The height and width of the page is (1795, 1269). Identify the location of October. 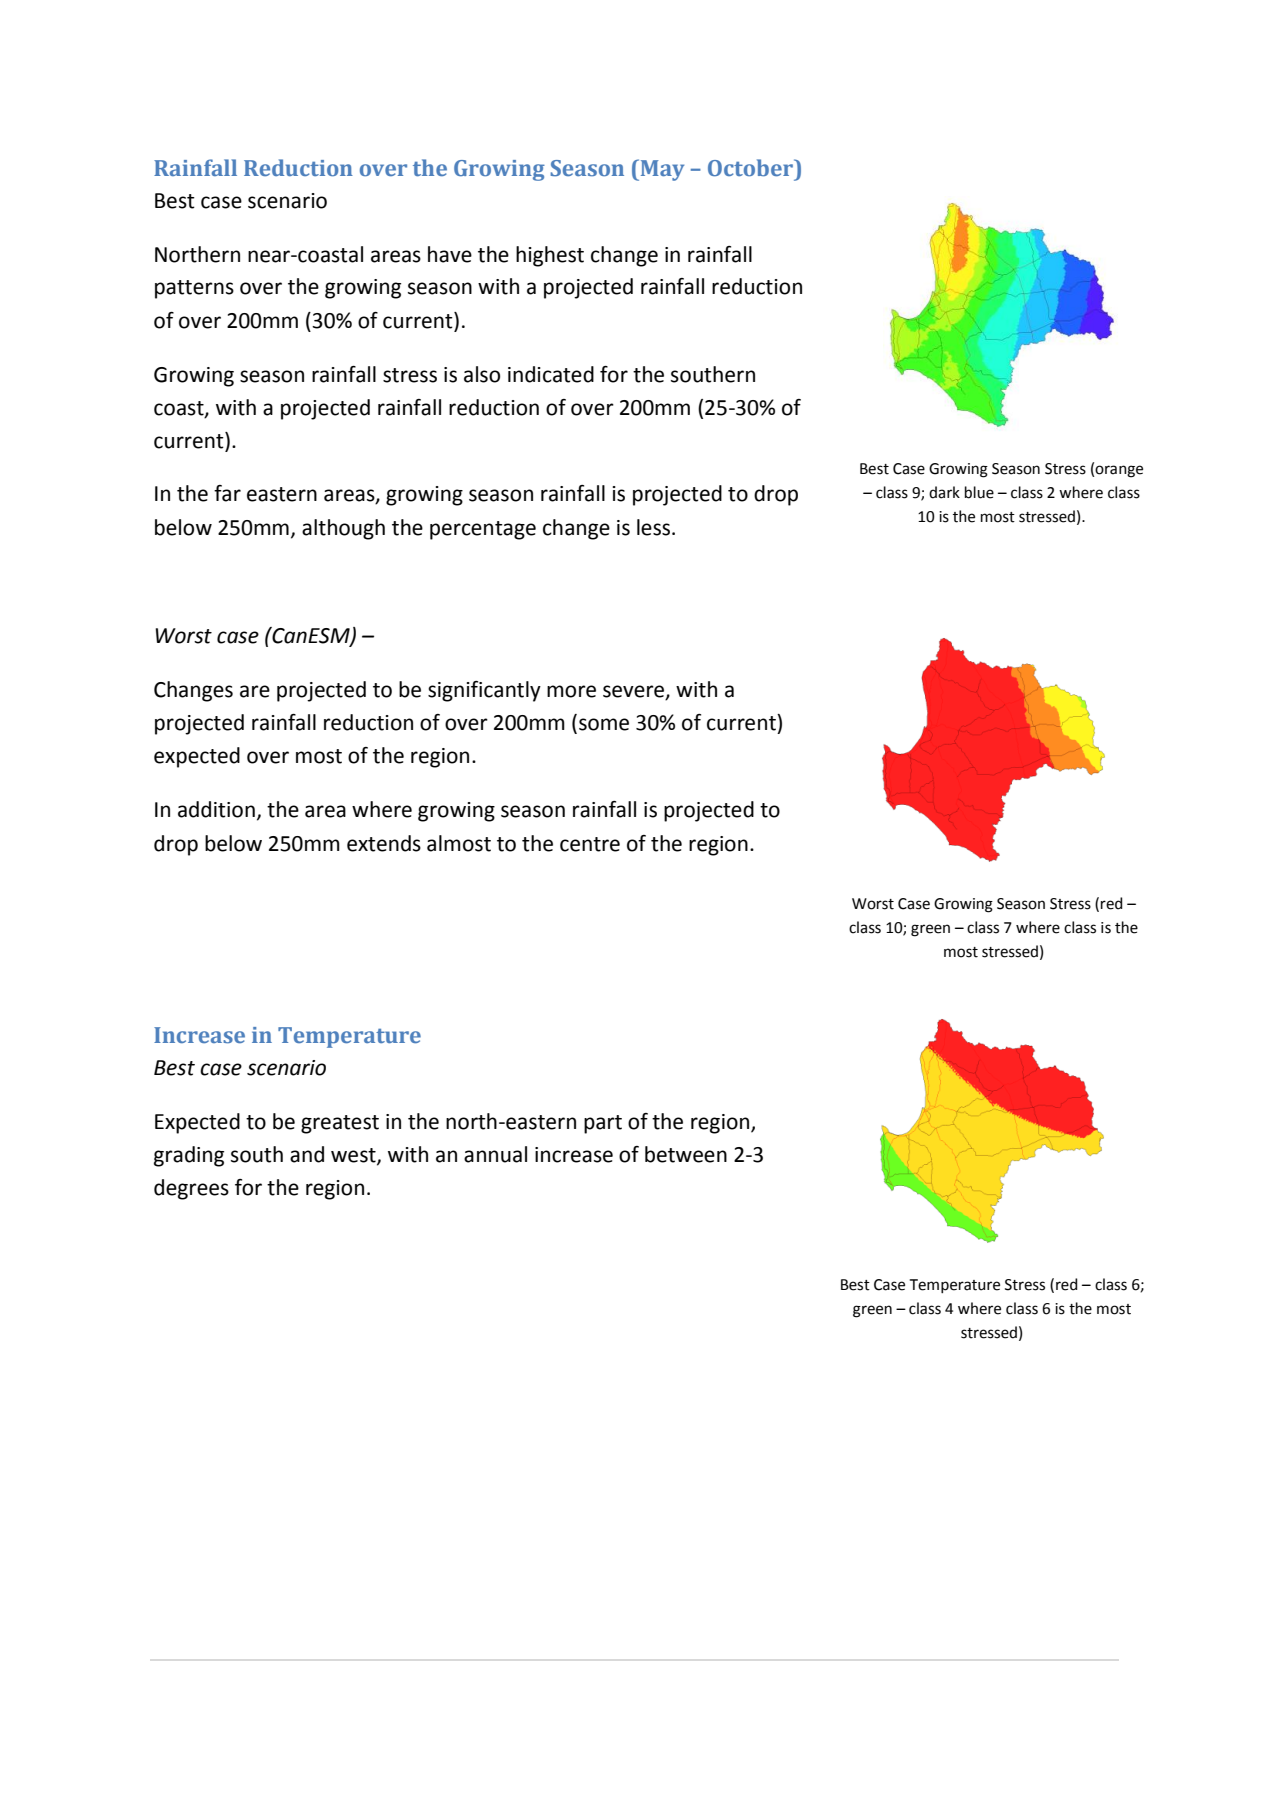
(752, 167).
